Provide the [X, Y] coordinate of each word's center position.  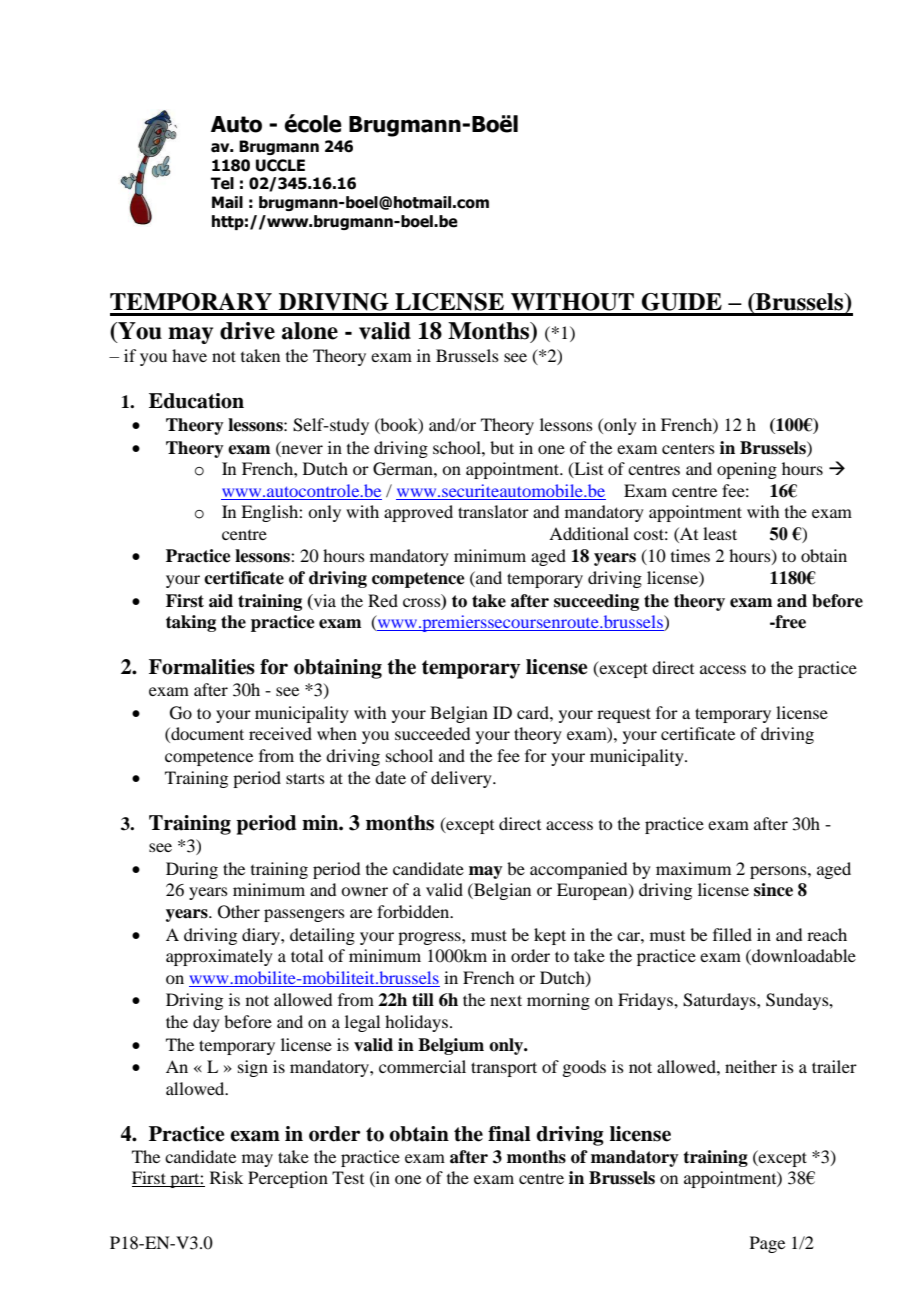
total [307, 955]
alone [310, 331]
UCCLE [280, 165]
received [280, 733]
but [502, 447]
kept [550, 936]
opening [747, 470]
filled [732, 934]
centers [688, 448]
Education [196, 401]
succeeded [432, 733]
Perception [288, 1179]
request [624, 715]
